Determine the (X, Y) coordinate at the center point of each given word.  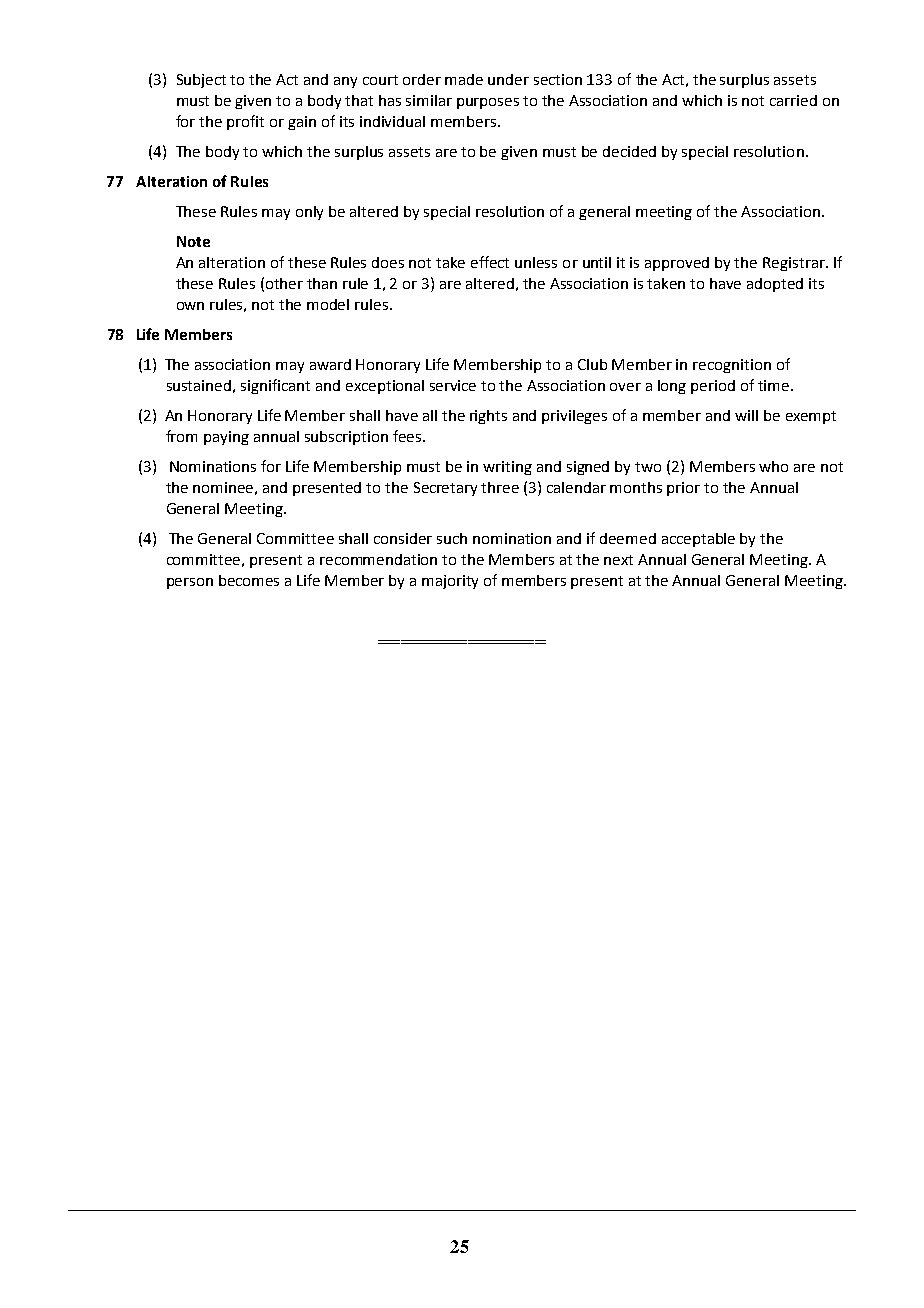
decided (629, 151)
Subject (201, 81)
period (713, 387)
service (453, 385)
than (322, 283)
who (773, 466)
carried (793, 100)
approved (677, 264)
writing (507, 468)
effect (490, 262)
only (309, 213)
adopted (775, 285)
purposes (488, 103)
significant (275, 386)
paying (226, 438)
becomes (249, 580)
